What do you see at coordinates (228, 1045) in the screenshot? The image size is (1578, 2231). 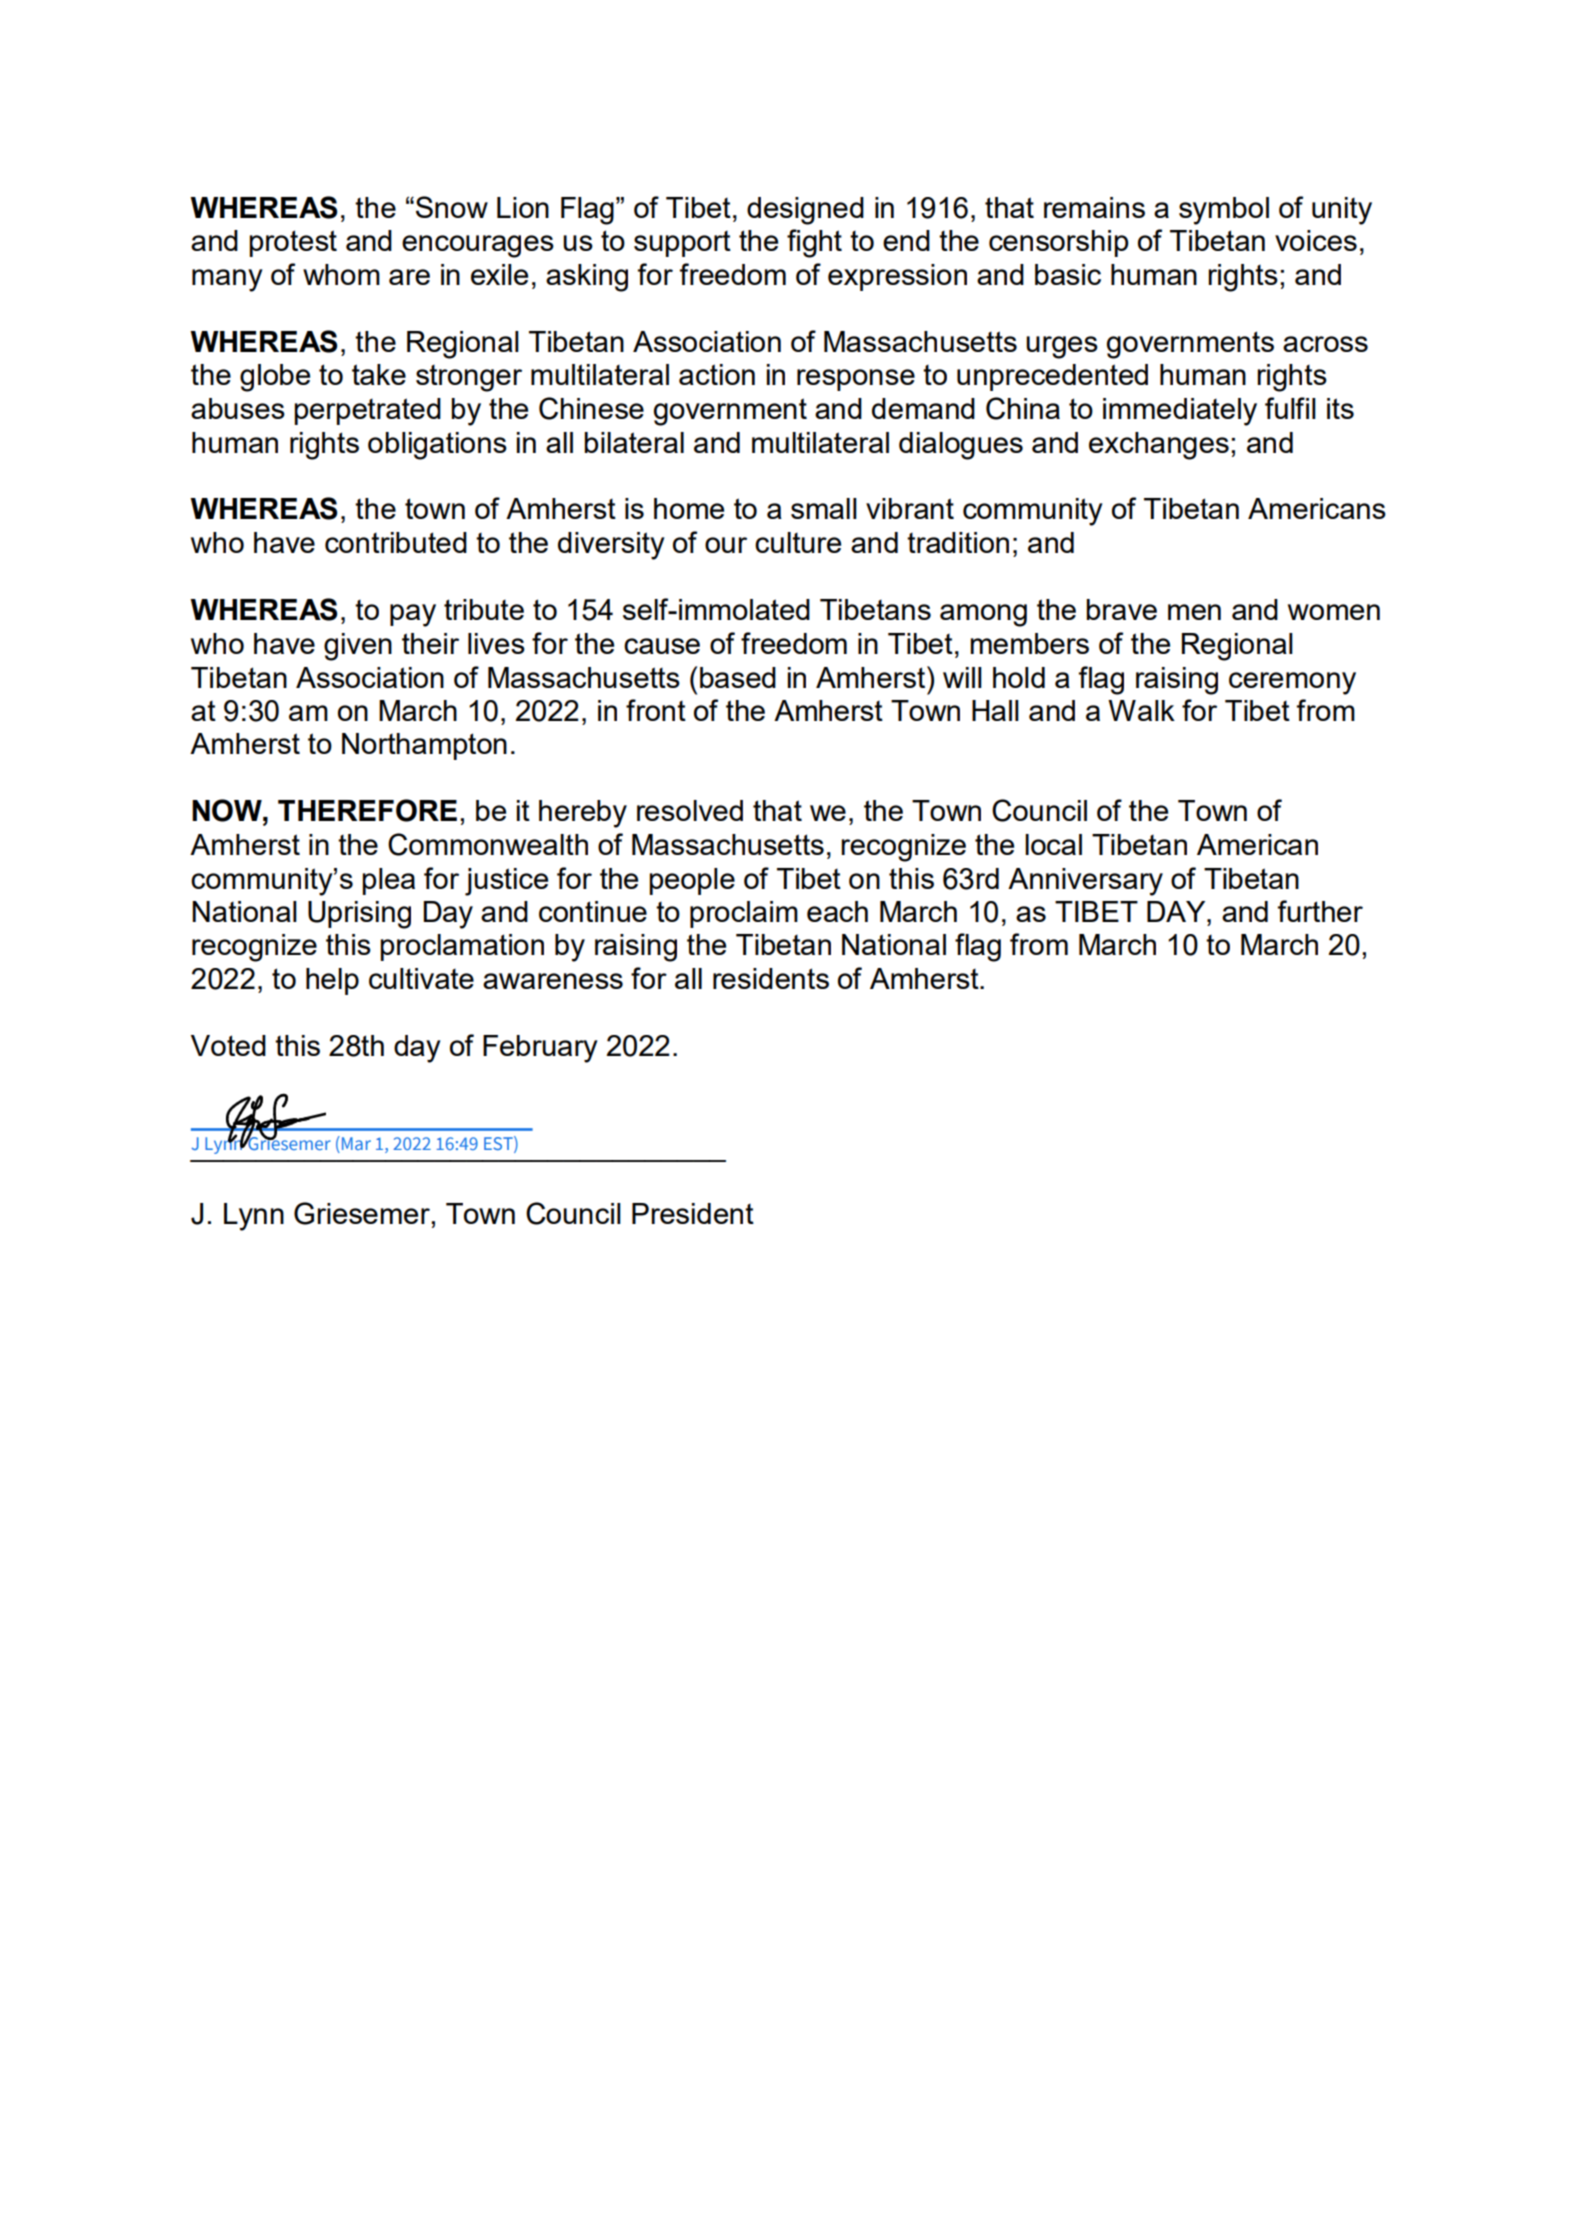 I see `Voted` at bounding box center [228, 1045].
